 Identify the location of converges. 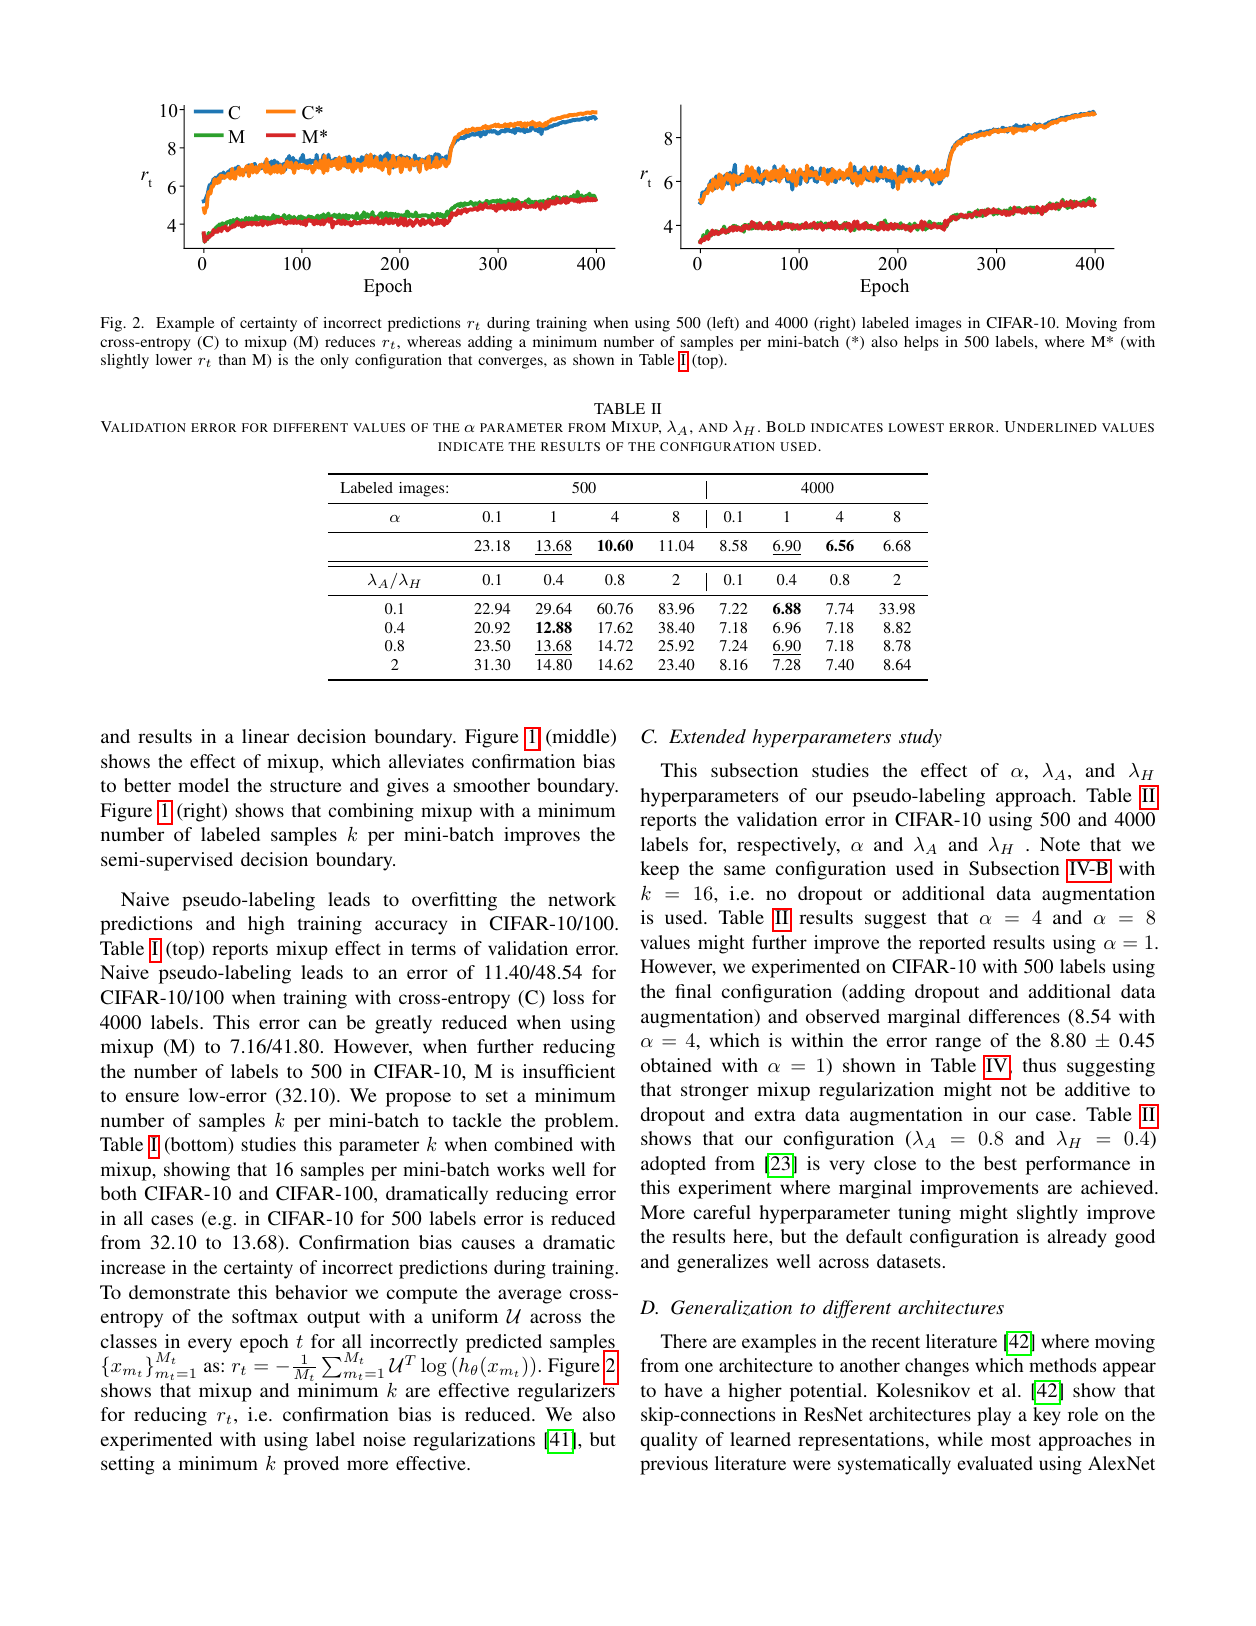
(511, 363).
